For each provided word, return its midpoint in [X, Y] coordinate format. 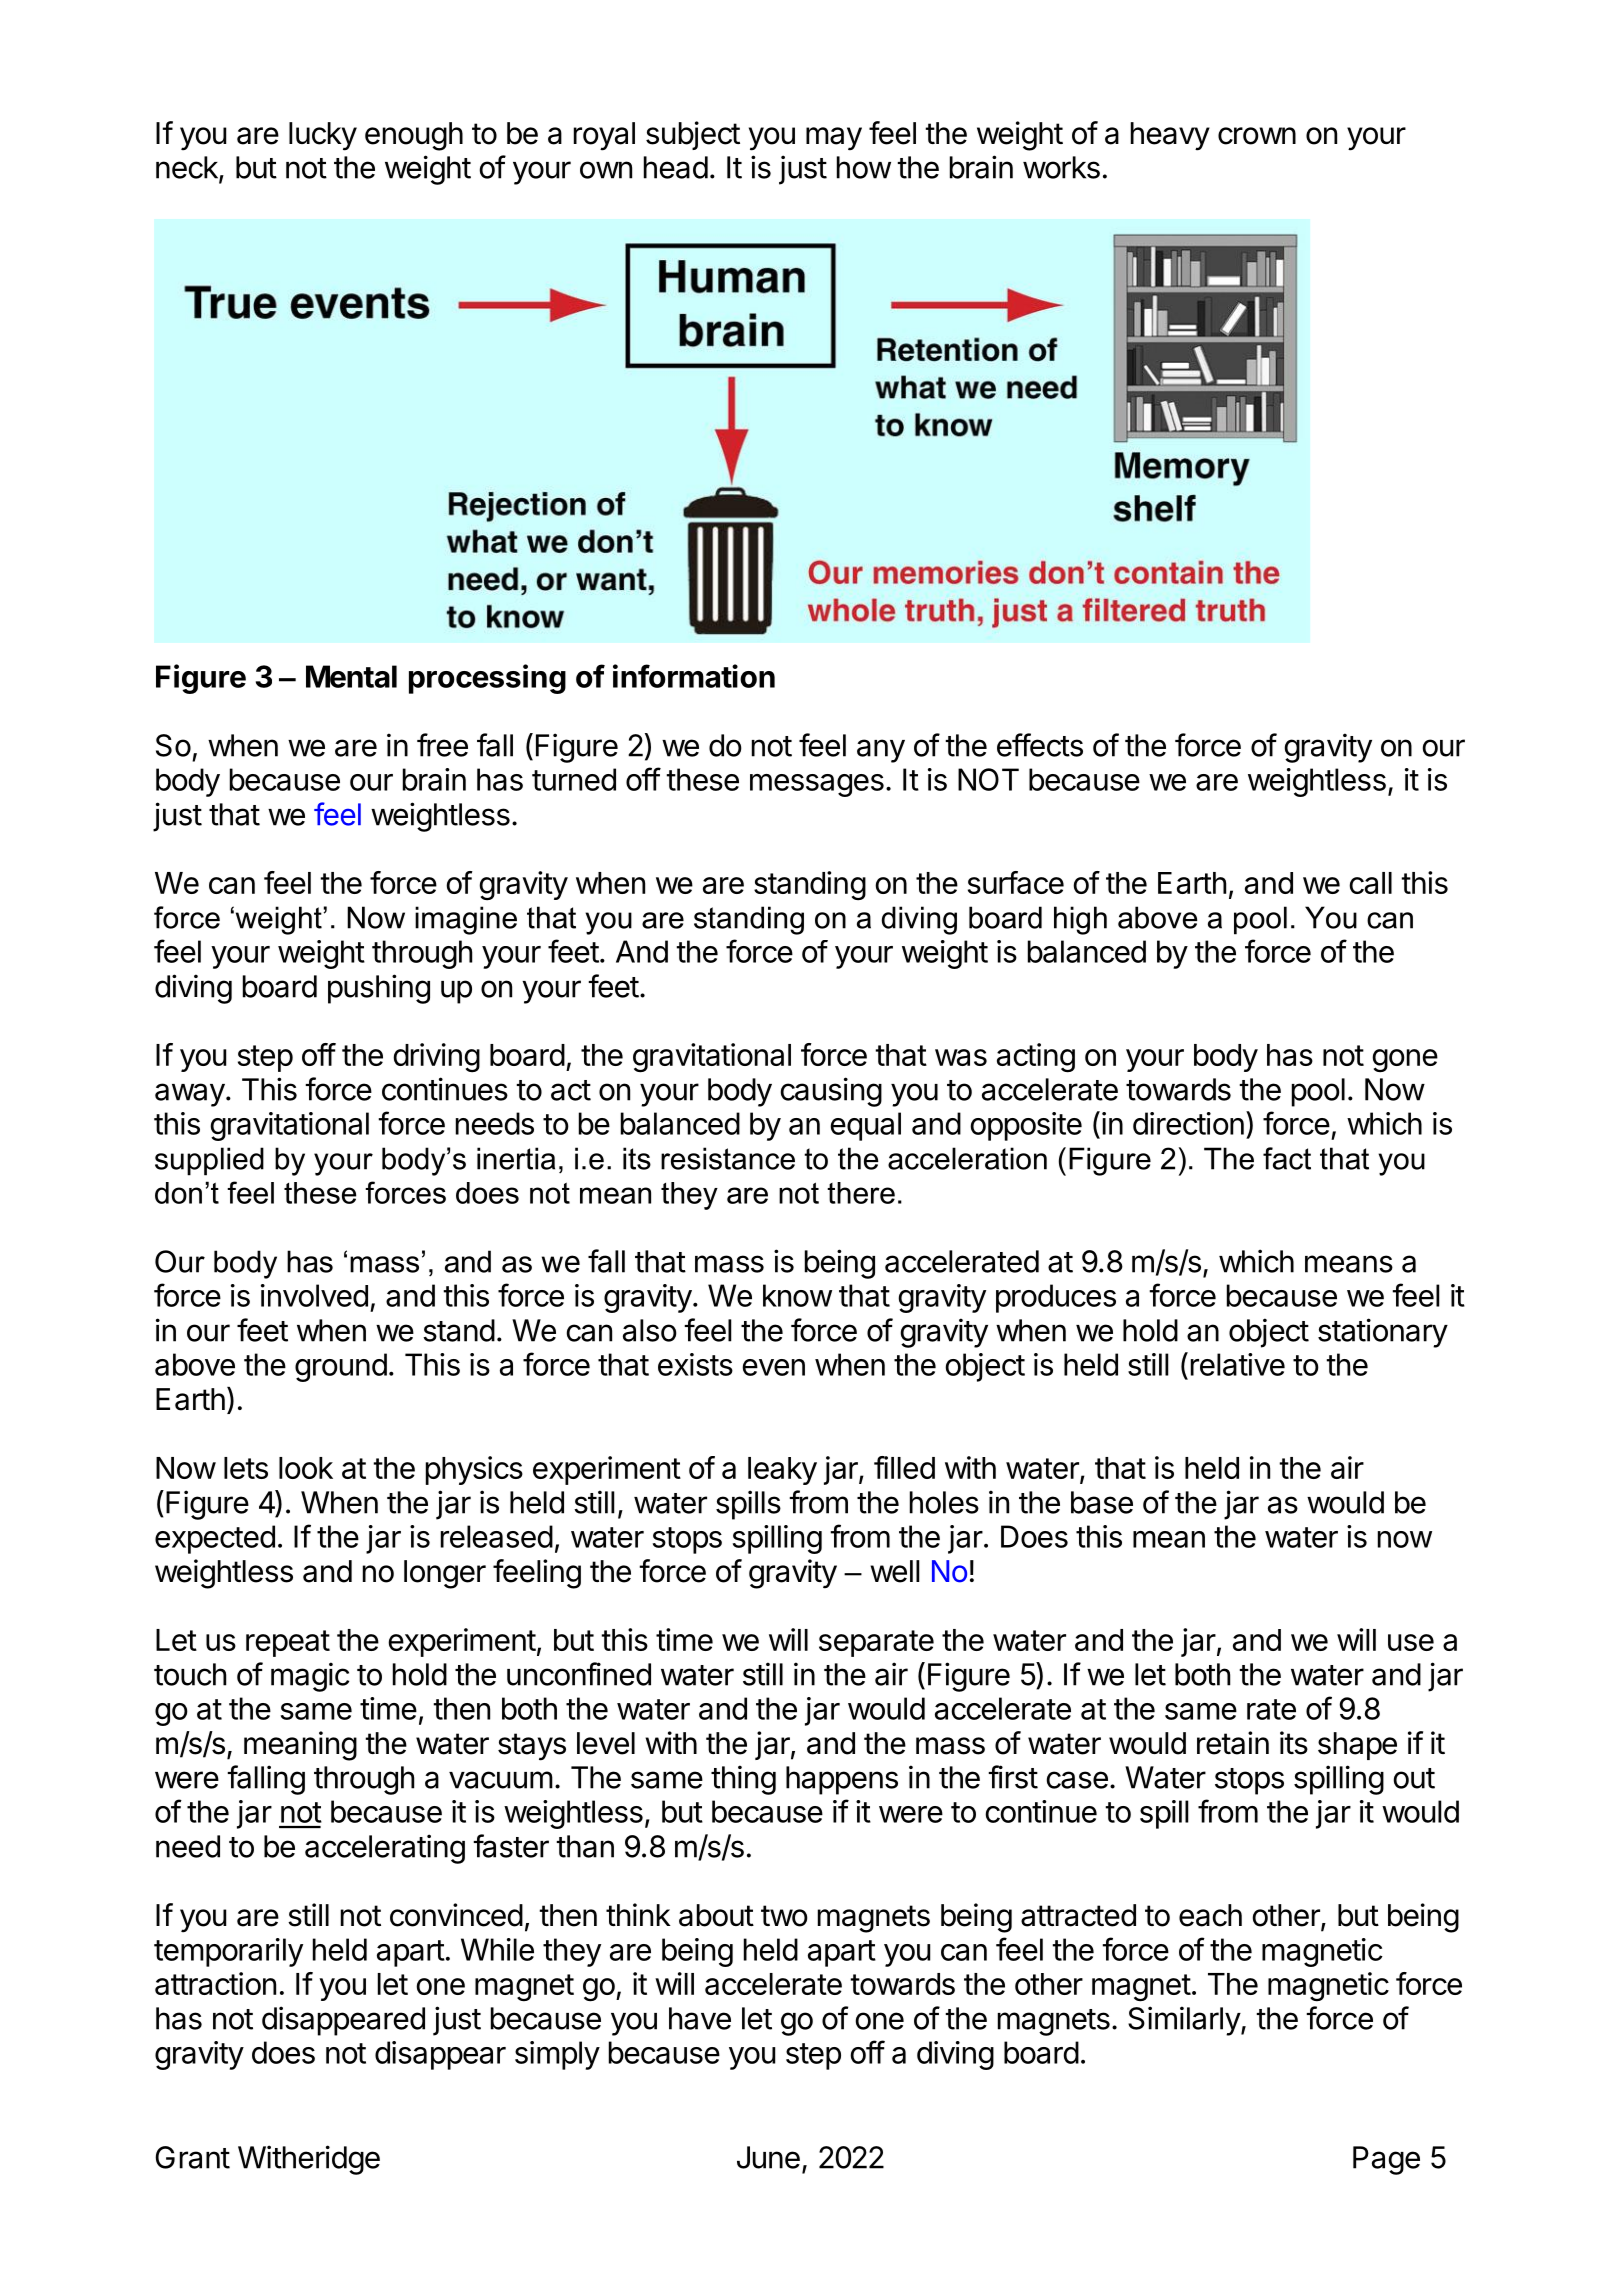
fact [1287, 1158]
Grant [192, 2157]
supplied [209, 1161]
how [864, 167]
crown [1257, 136]
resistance [728, 1158]
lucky [323, 136]
